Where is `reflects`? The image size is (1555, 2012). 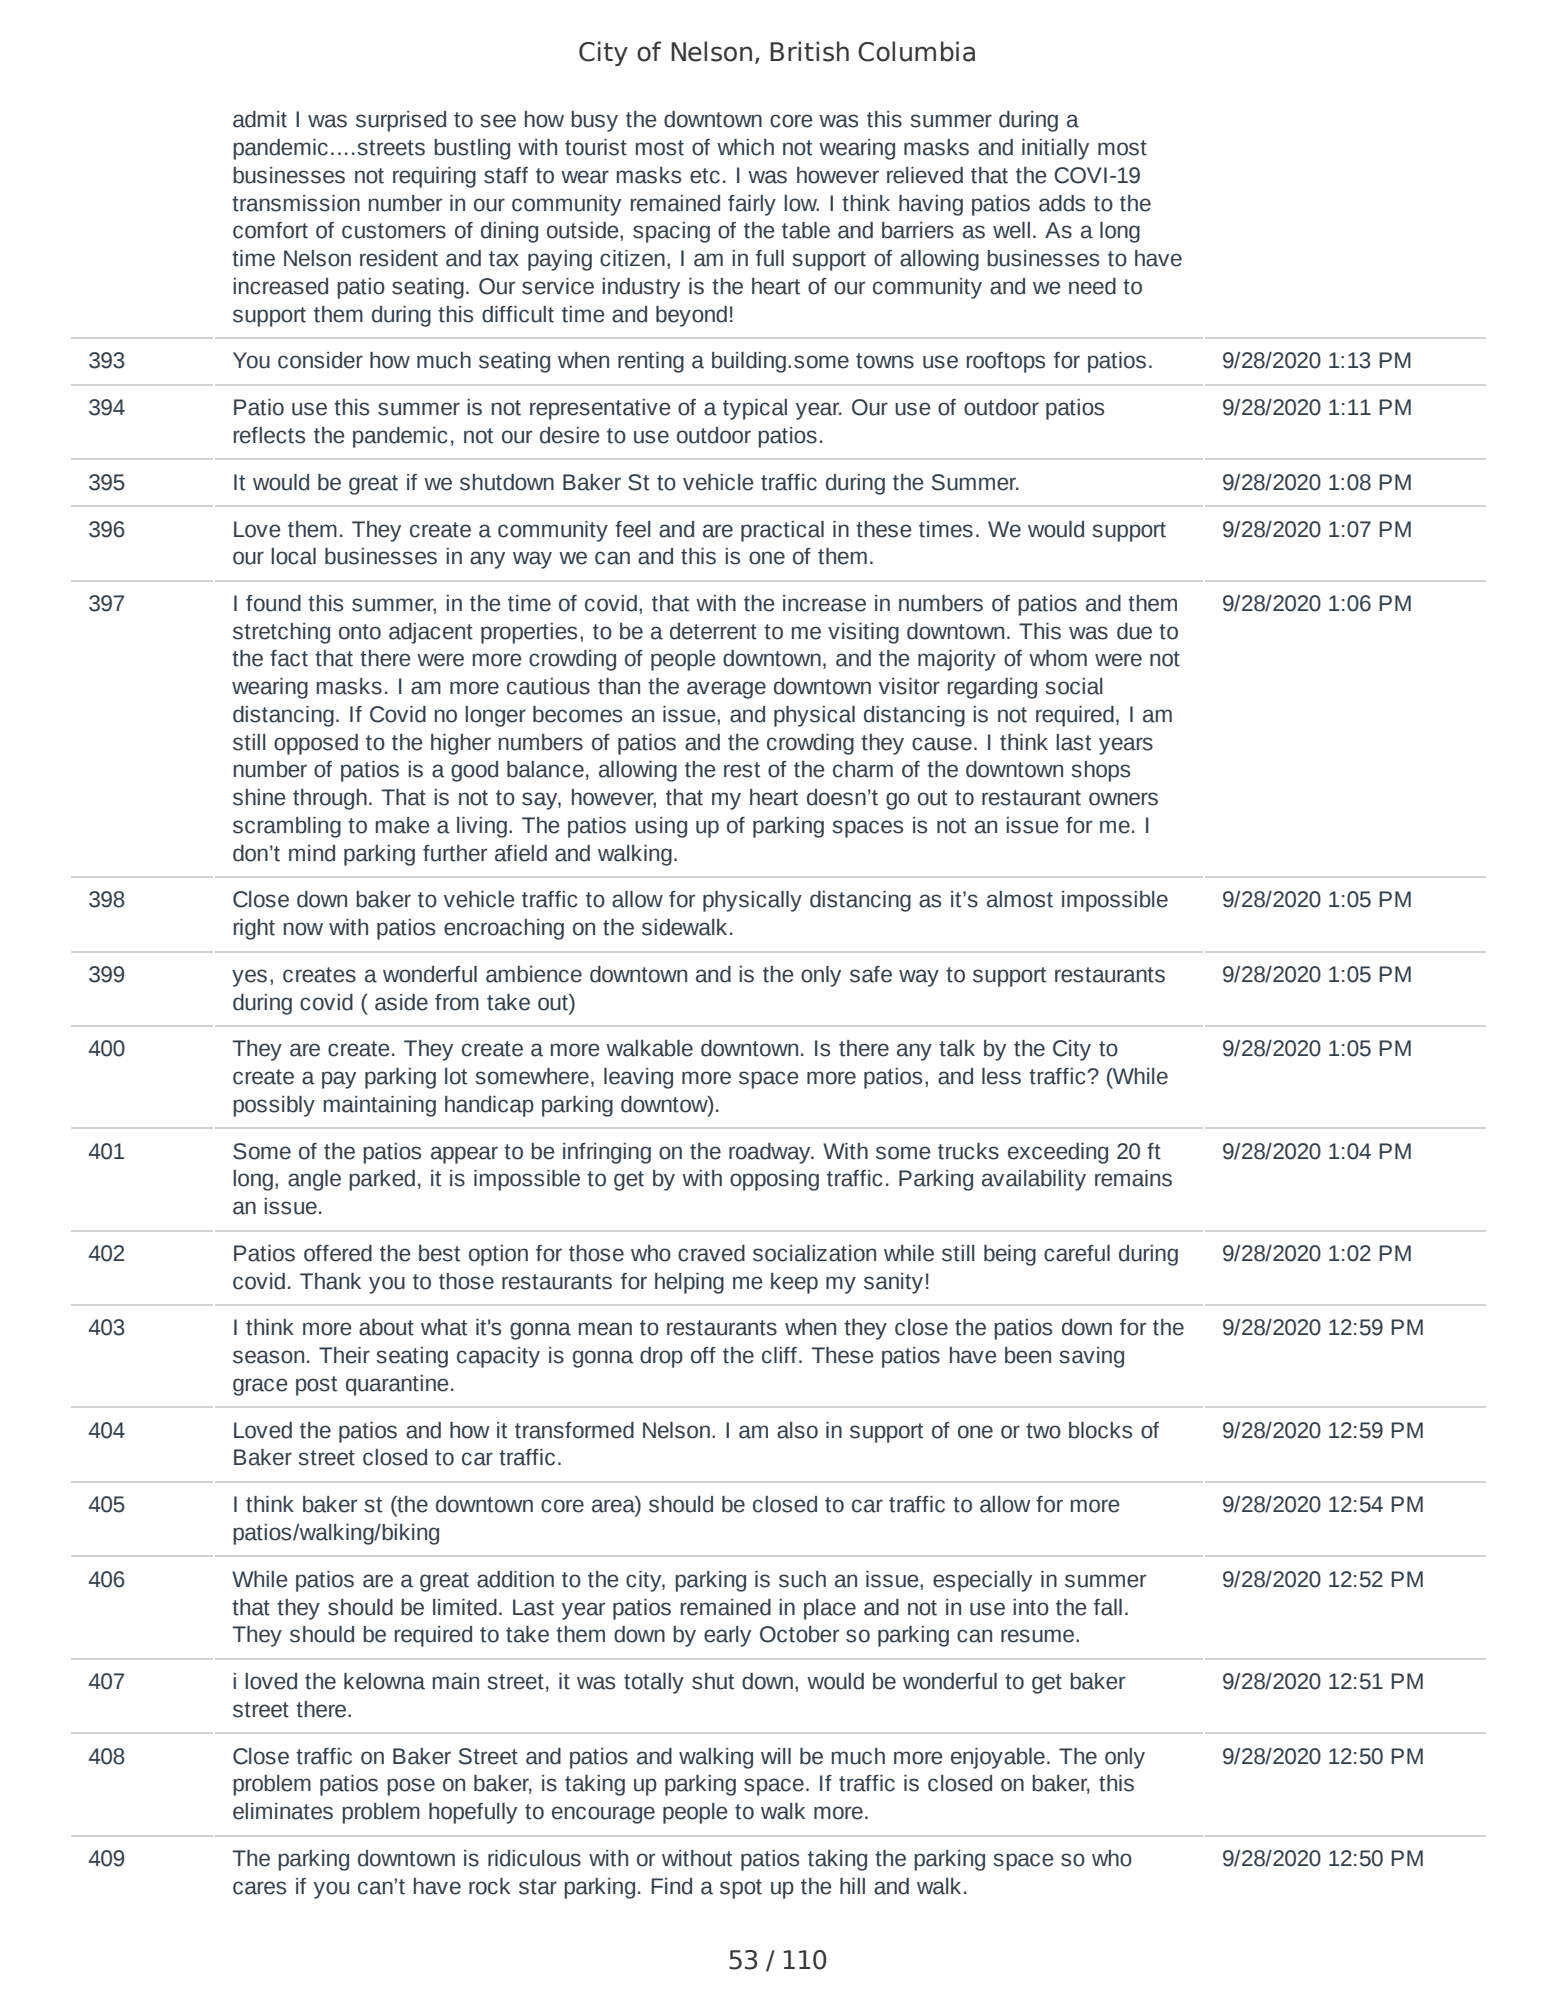
reflects is located at coordinates (269, 435).
